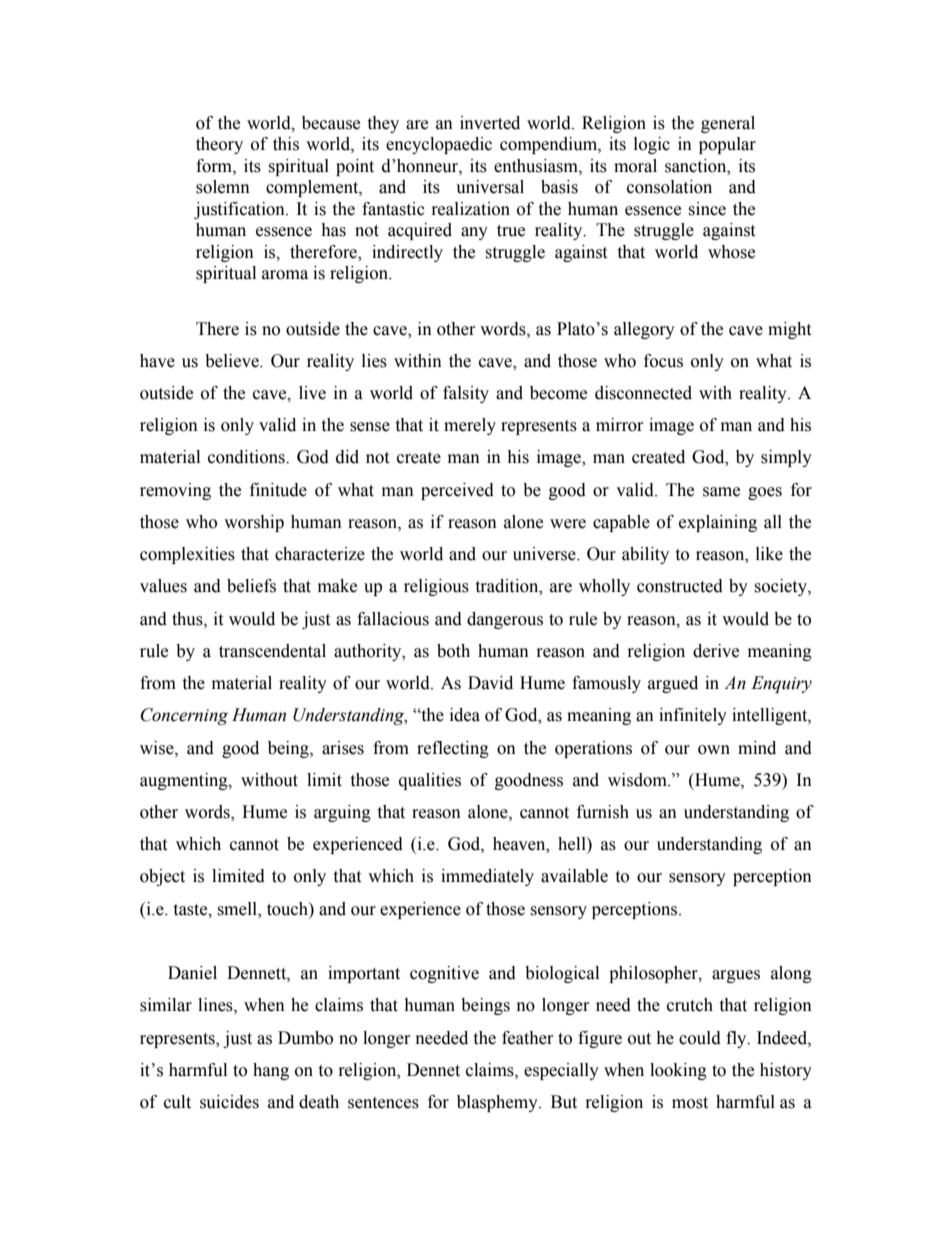 This screenshot has width=952, height=1233. Describe the element at coordinates (229, 1102) in the screenshot. I see `suicides` at that location.
